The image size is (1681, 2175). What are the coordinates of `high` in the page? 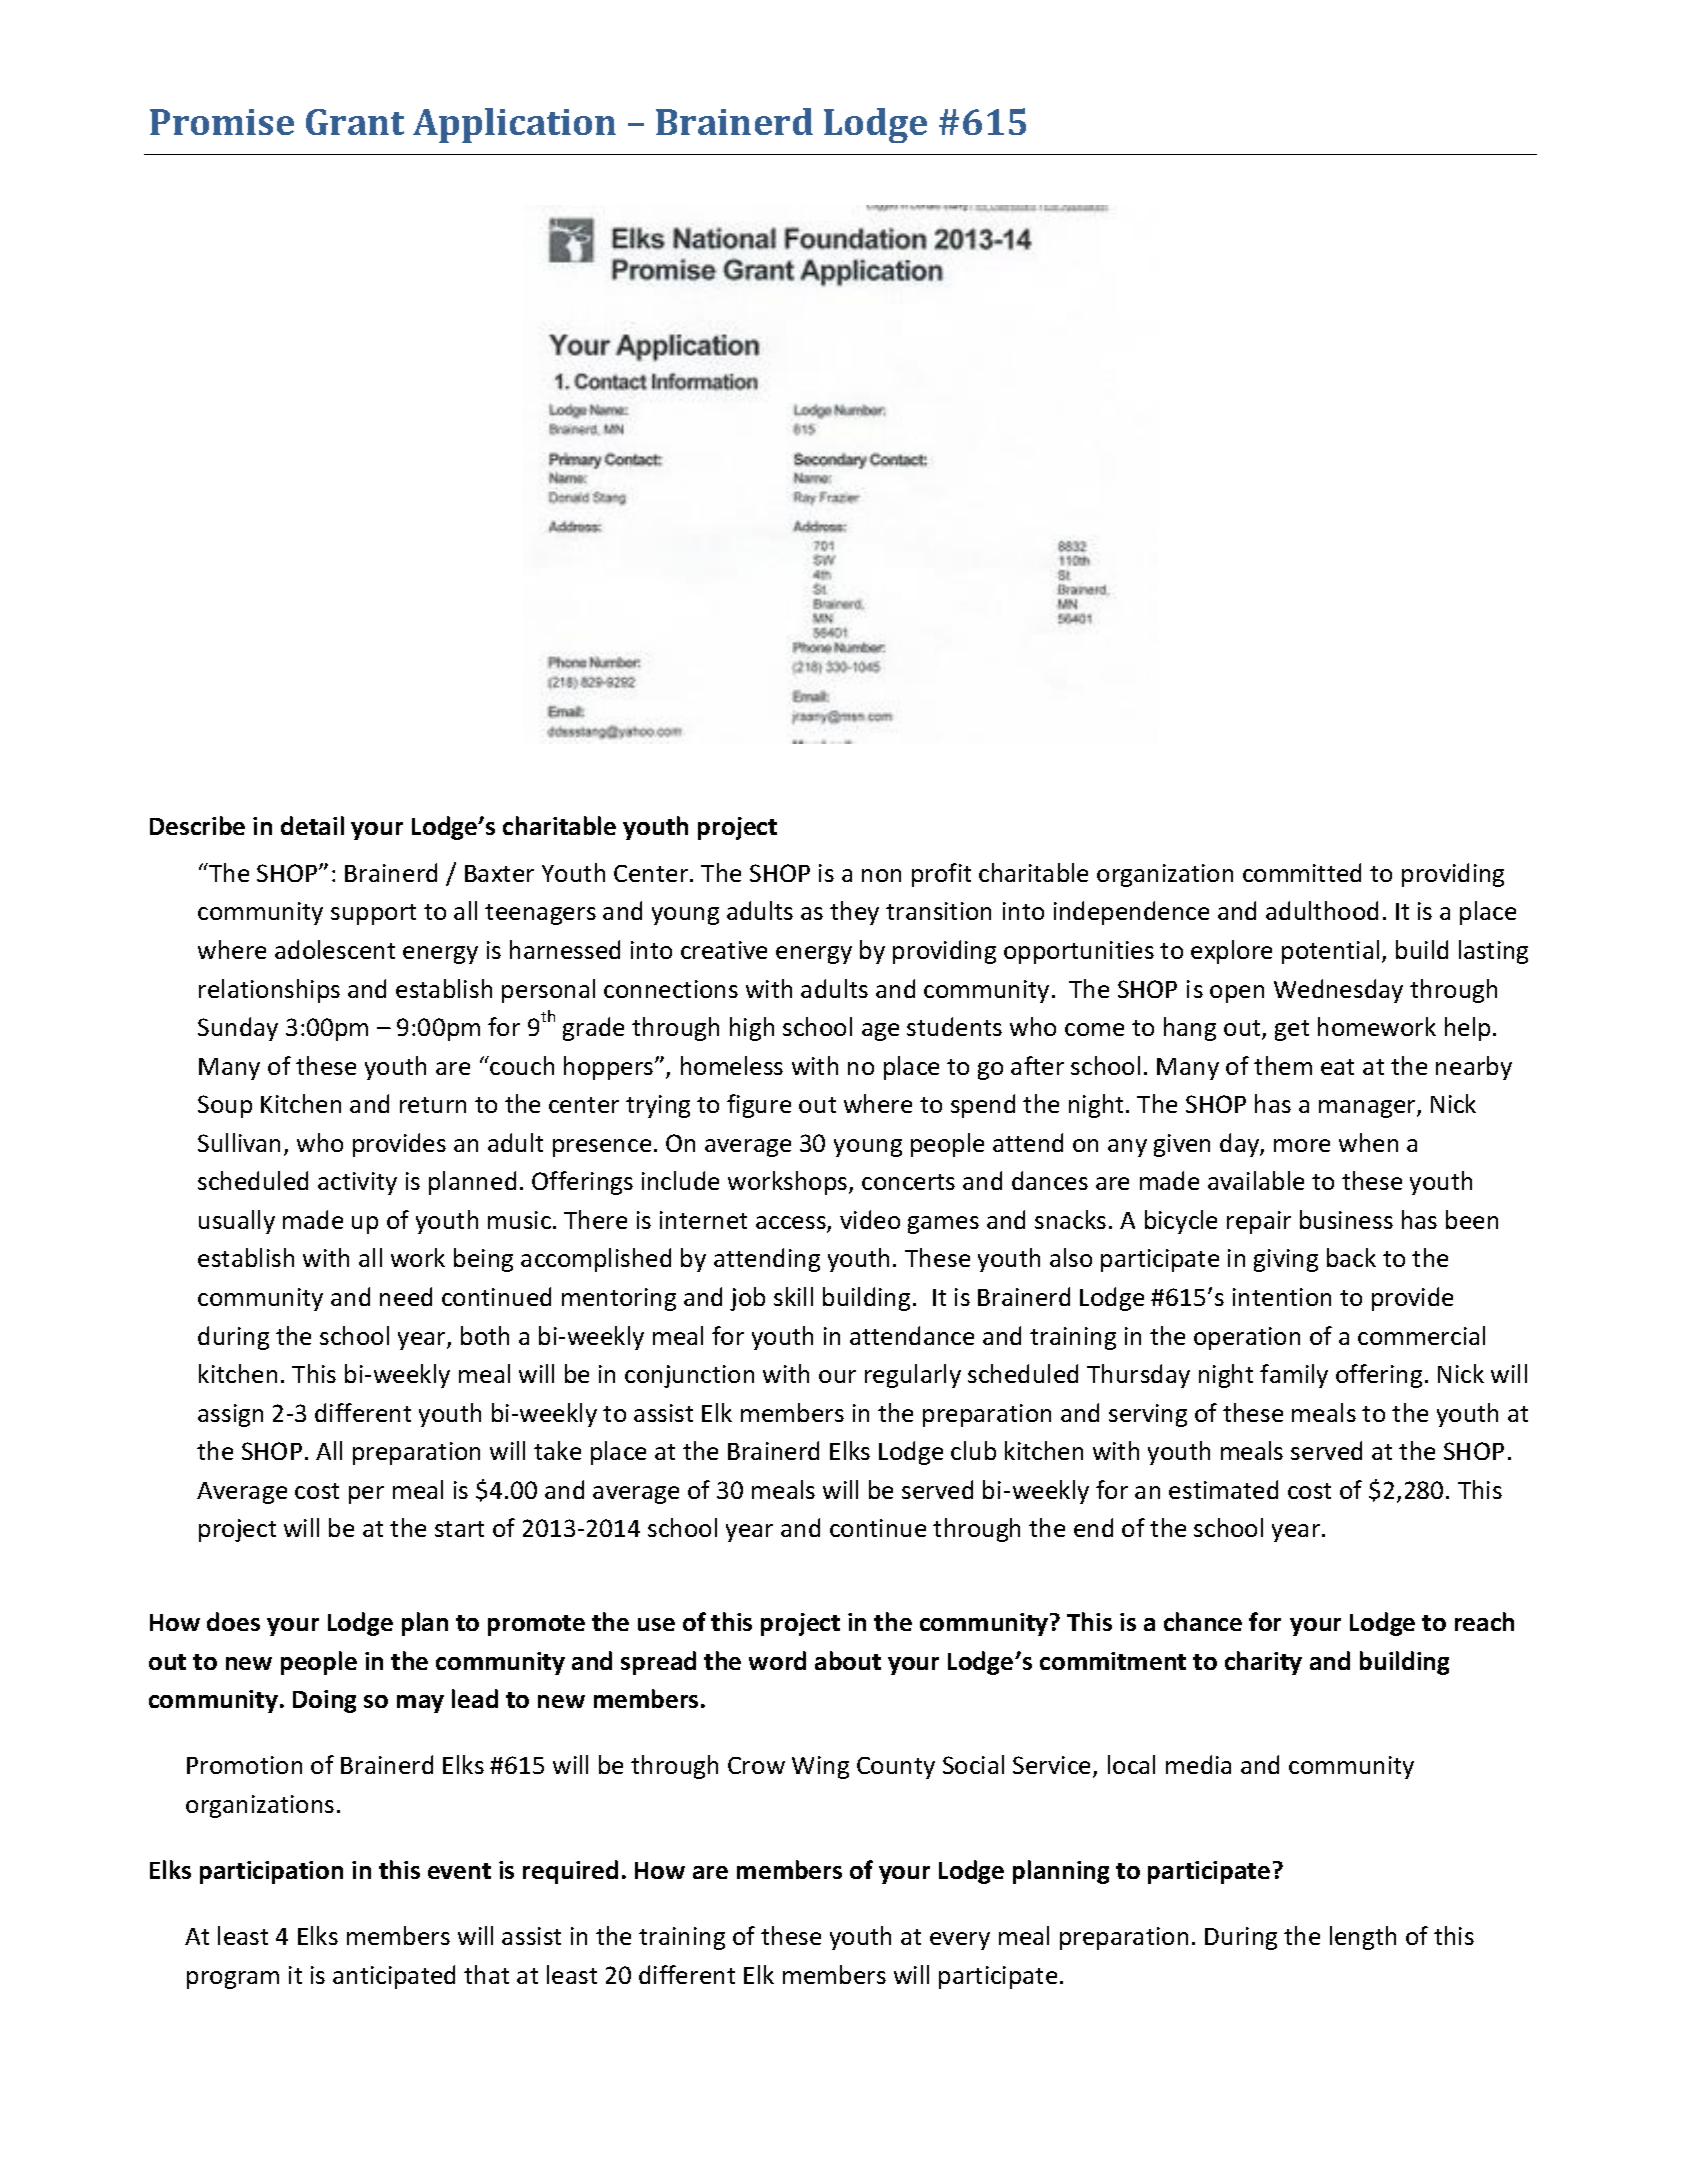 It's located at (752, 1029).
